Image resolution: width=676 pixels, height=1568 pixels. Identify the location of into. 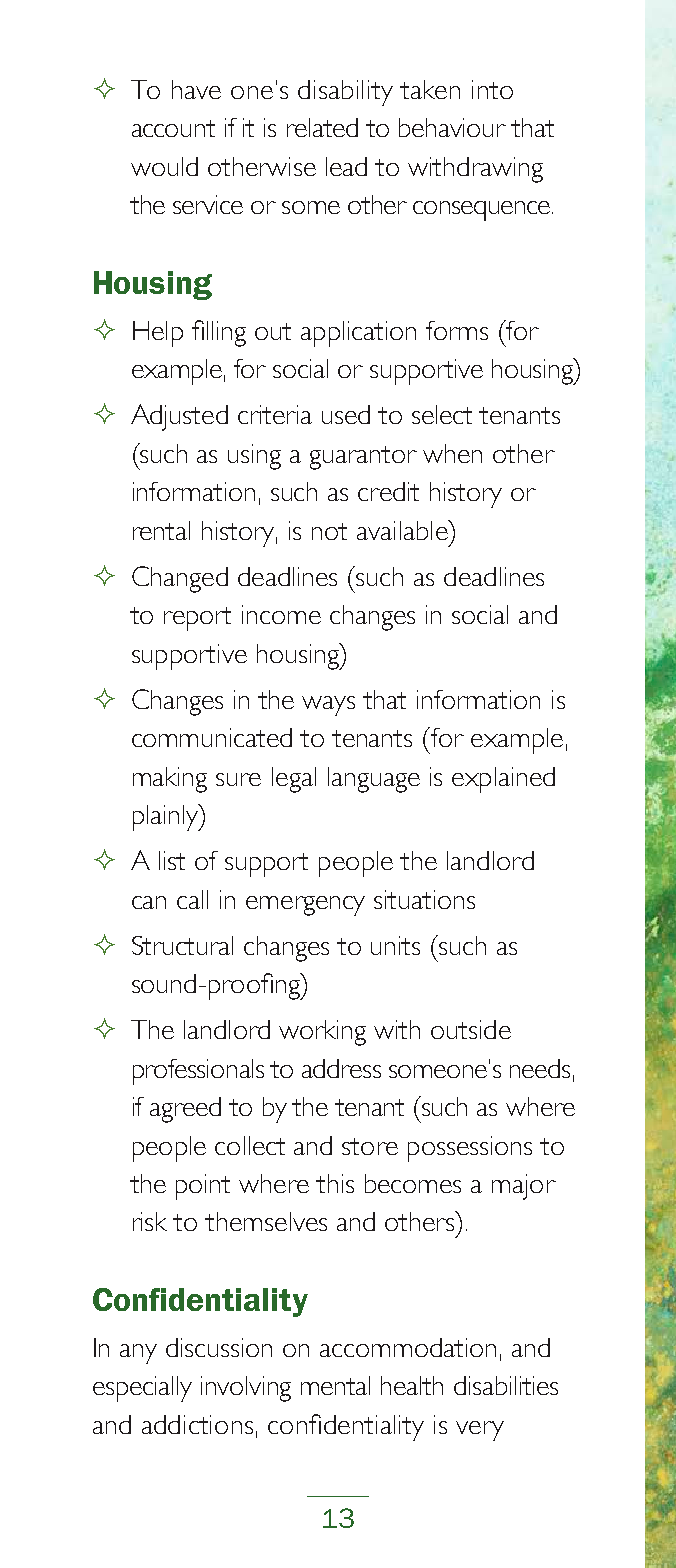
(492, 89).
